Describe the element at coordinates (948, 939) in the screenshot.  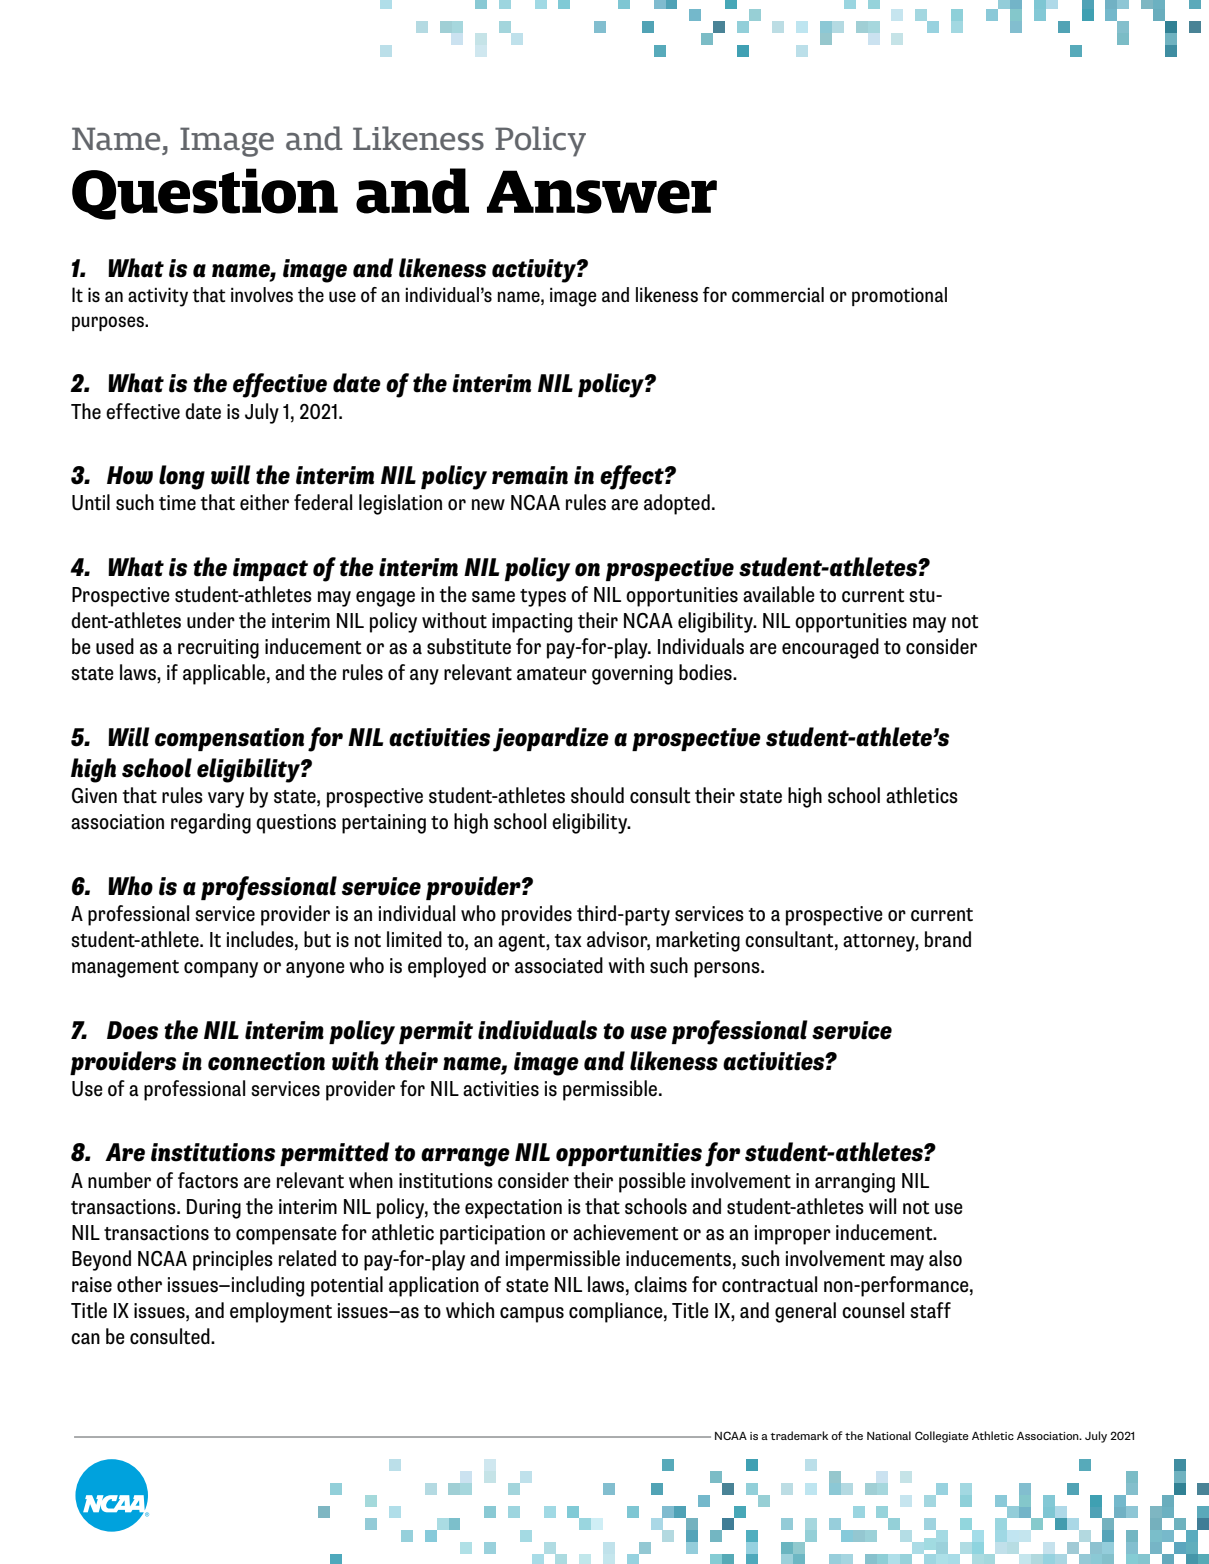
I see `brand` at that location.
